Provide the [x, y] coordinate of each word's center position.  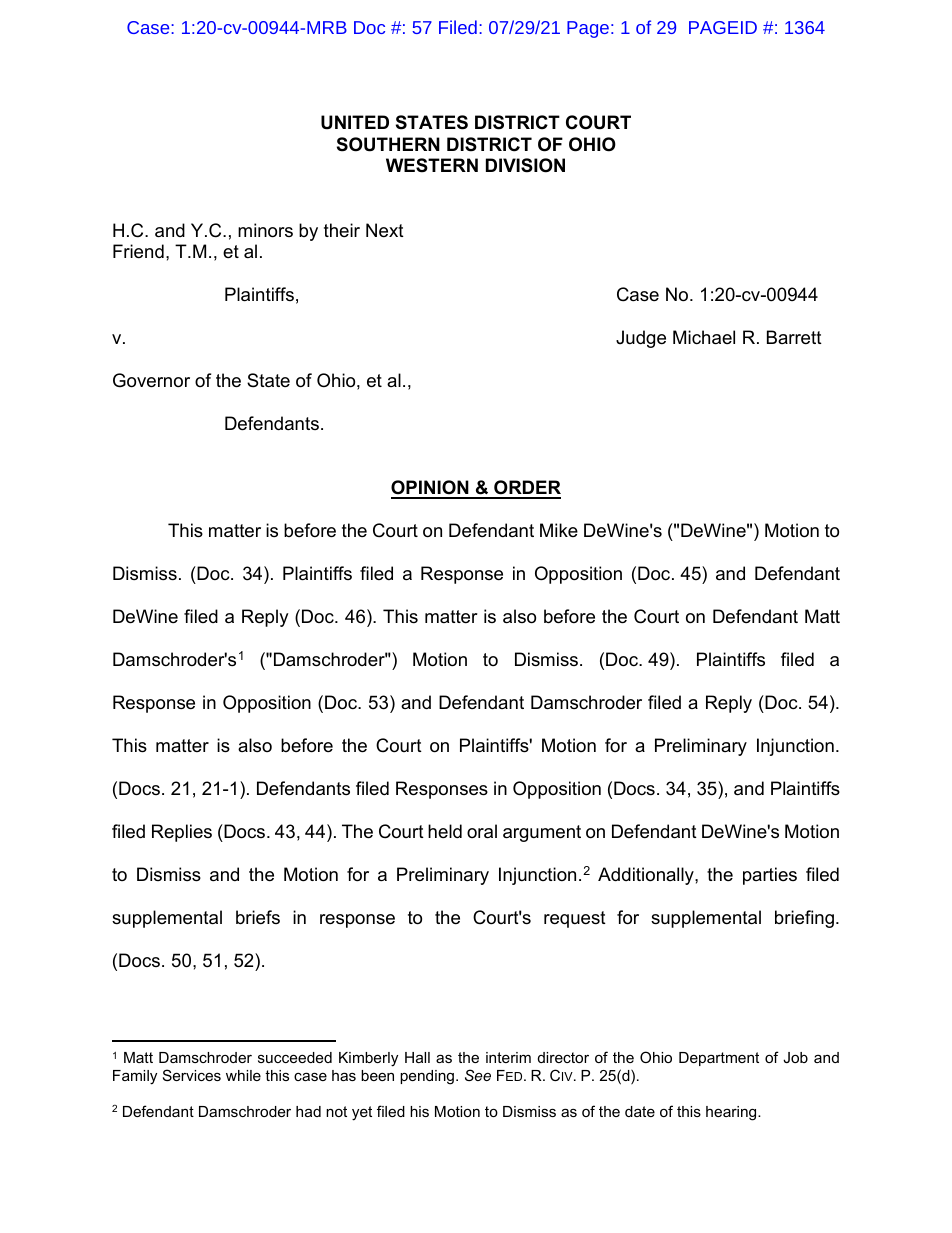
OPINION [431, 489]
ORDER [526, 489]
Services [192, 1075]
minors [265, 230]
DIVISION [525, 165]
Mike [559, 530]
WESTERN [432, 165]
